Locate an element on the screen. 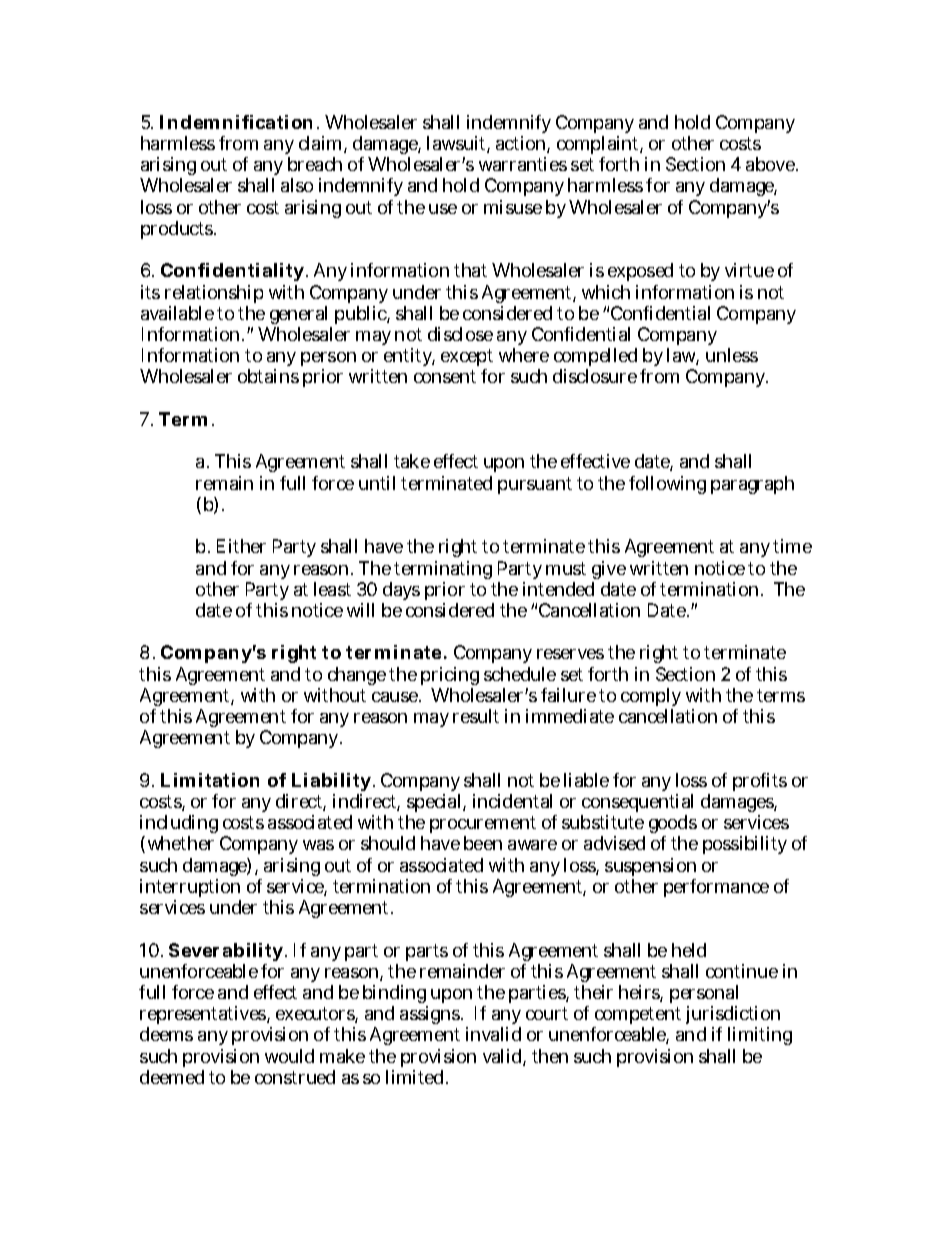 This screenshot has width=952, height=1233. days is located at coordinates (401, 591).
